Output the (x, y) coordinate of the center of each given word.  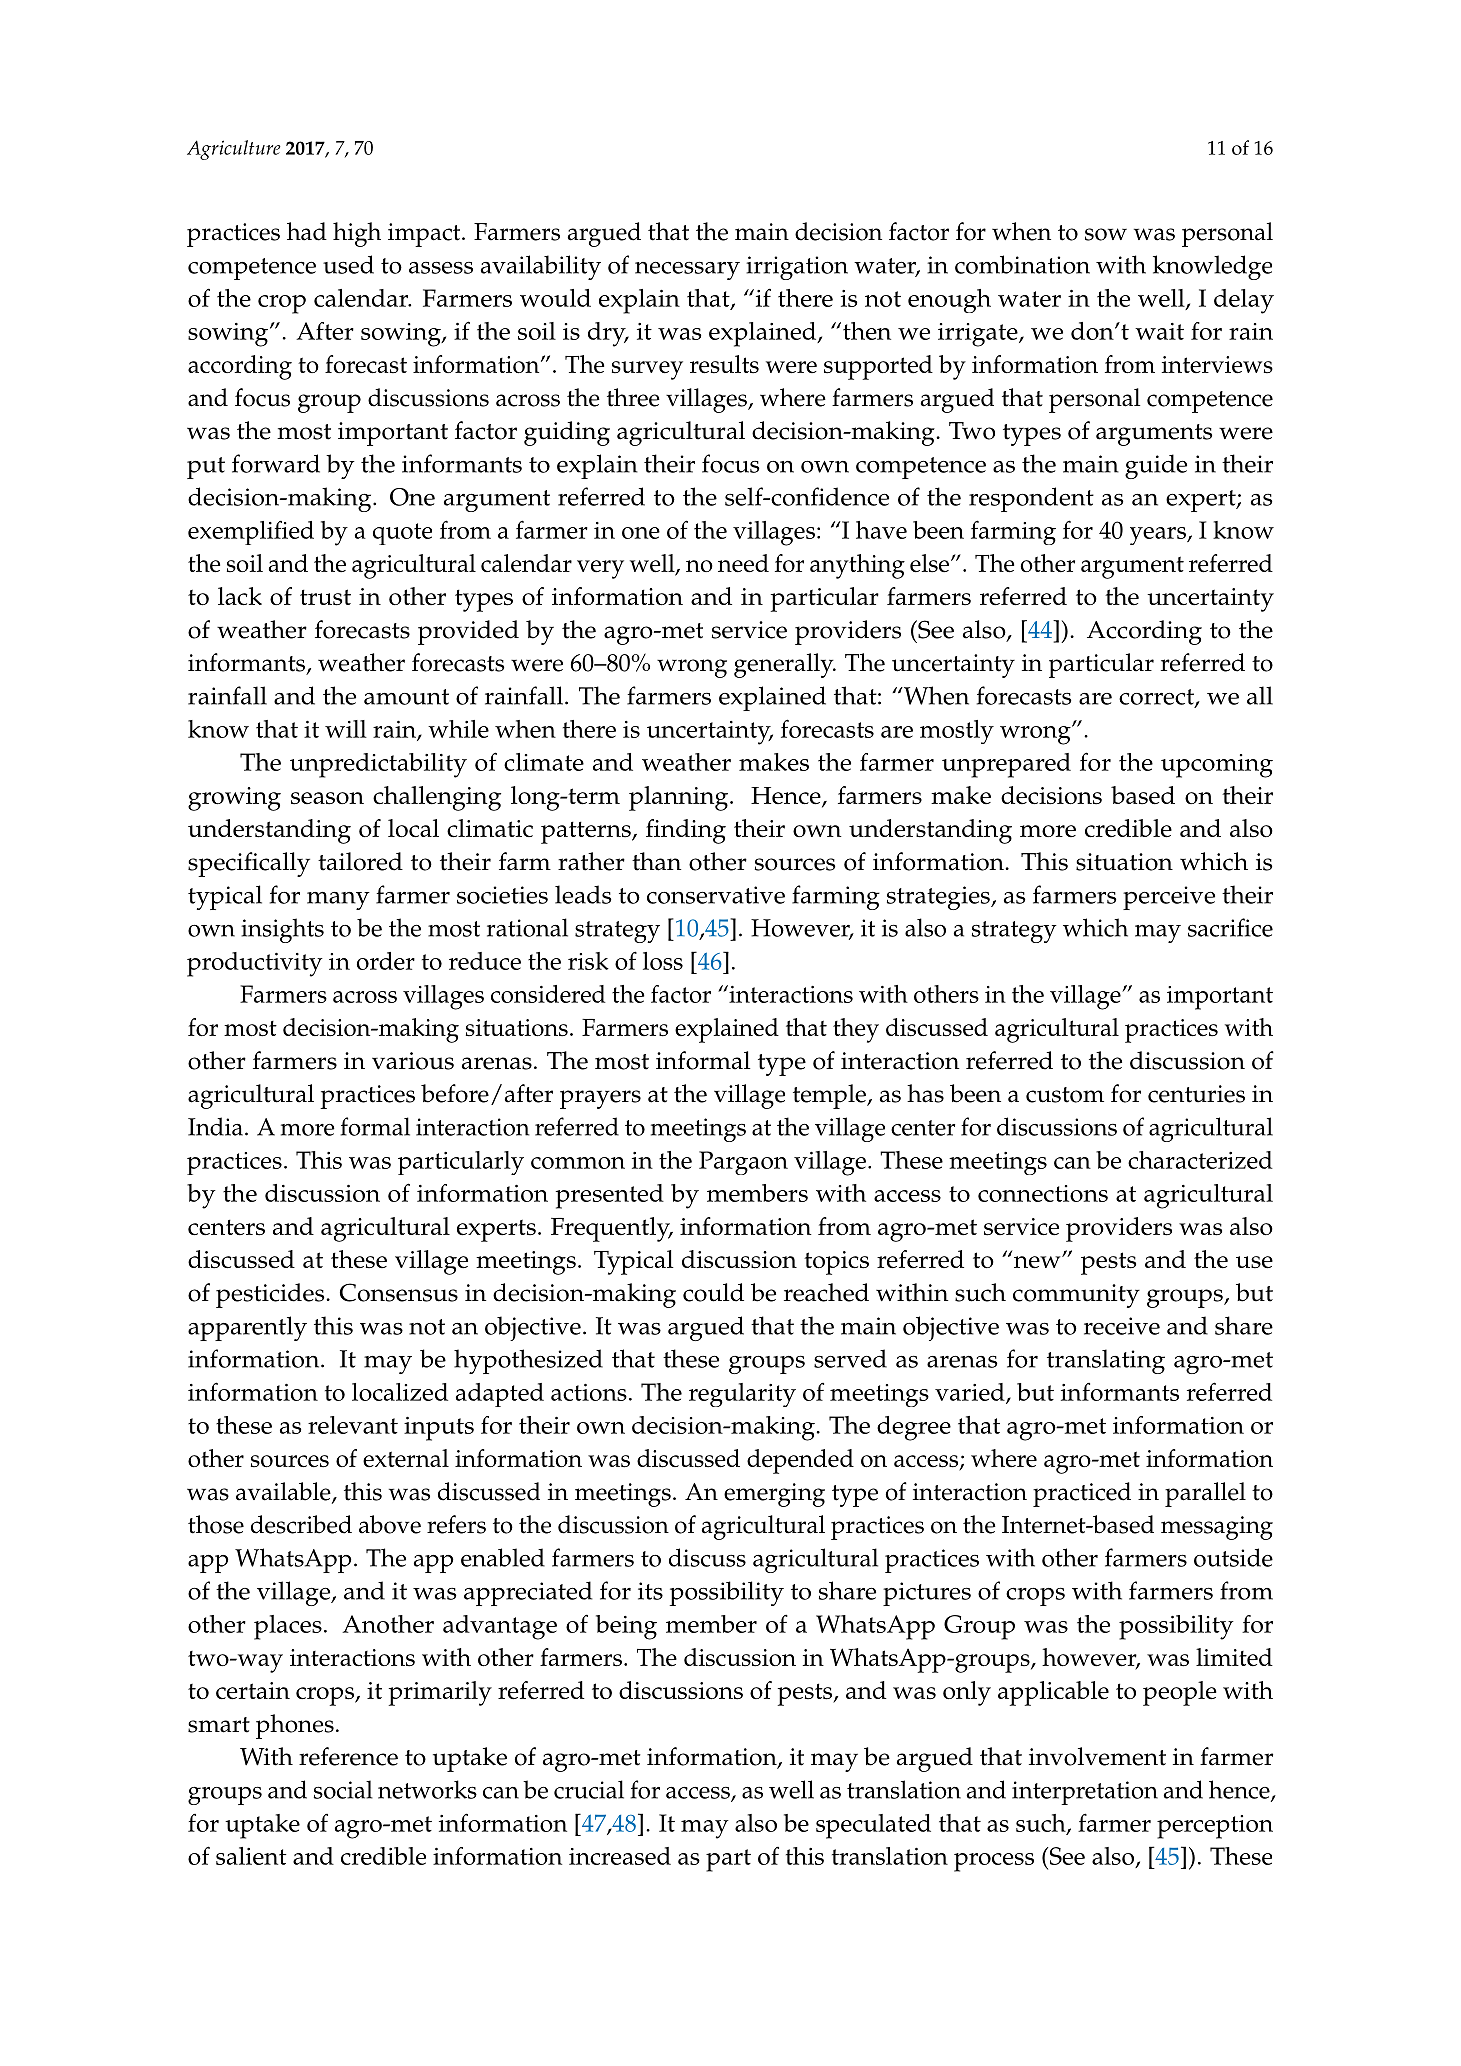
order (386, 961)
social (343, 1789)
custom (1065, 1095)
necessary (687, 271)
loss (663, 961)
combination (1022, 264)
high (357, 234)
